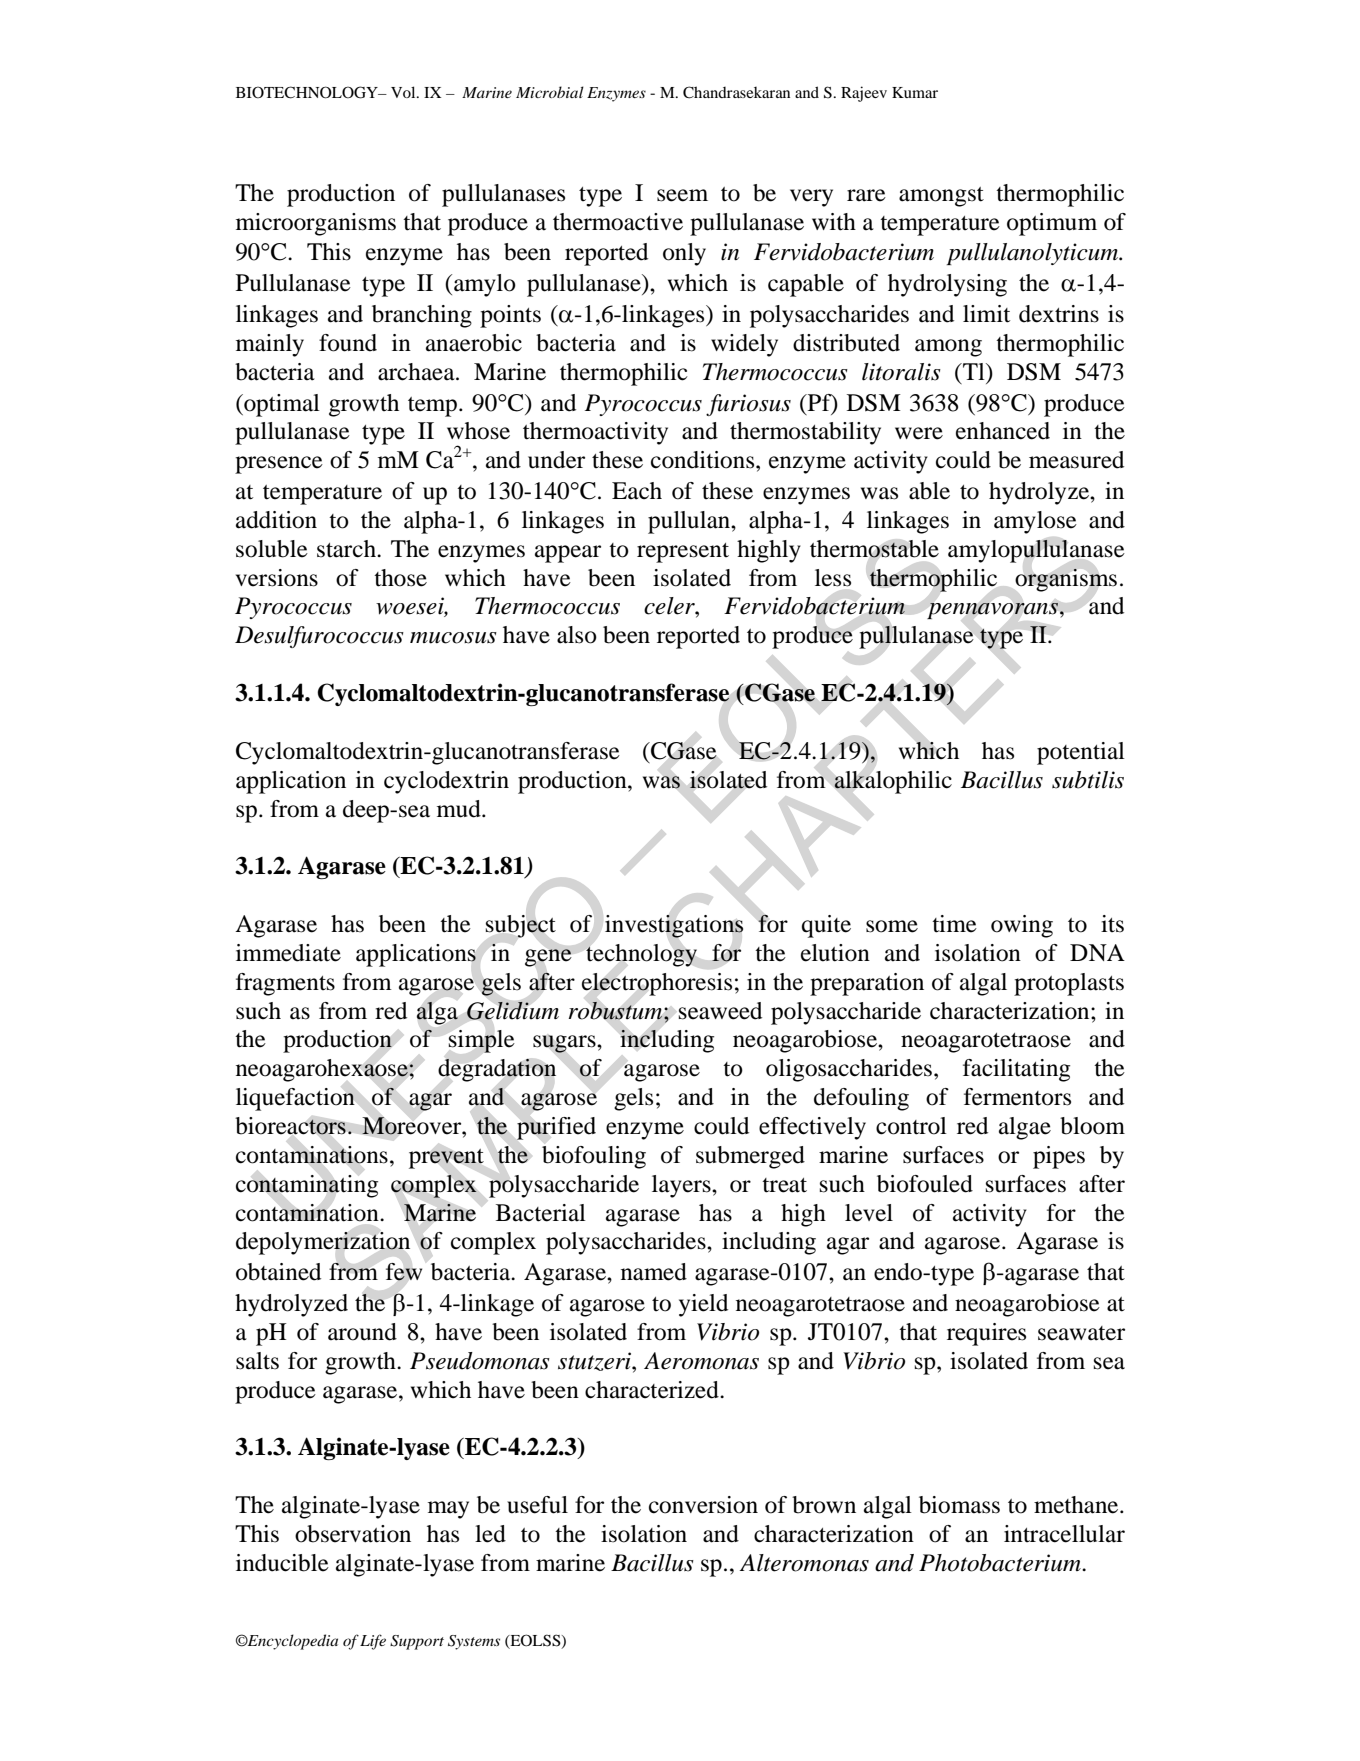 The width and height of the screenshot is (1360, 1761). What do you see at coordinates (373, 1642) in the screenshot?
I see `Life` at bounding box center [373, 1642].
